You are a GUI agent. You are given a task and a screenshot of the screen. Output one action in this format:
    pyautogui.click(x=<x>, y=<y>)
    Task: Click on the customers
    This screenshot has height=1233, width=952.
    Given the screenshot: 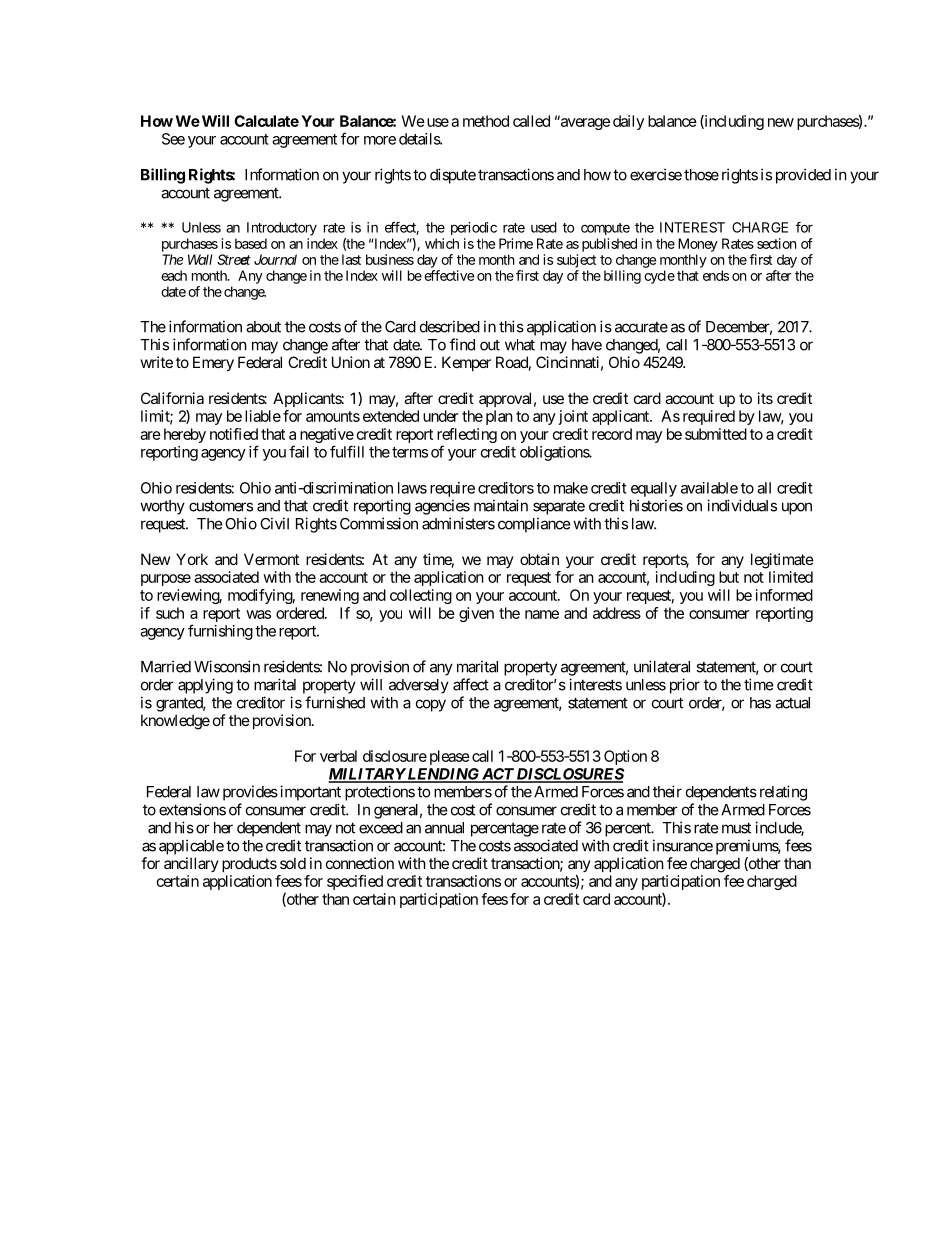 What is the action you would take?
    pyautogui.click(x=221, y=506)
